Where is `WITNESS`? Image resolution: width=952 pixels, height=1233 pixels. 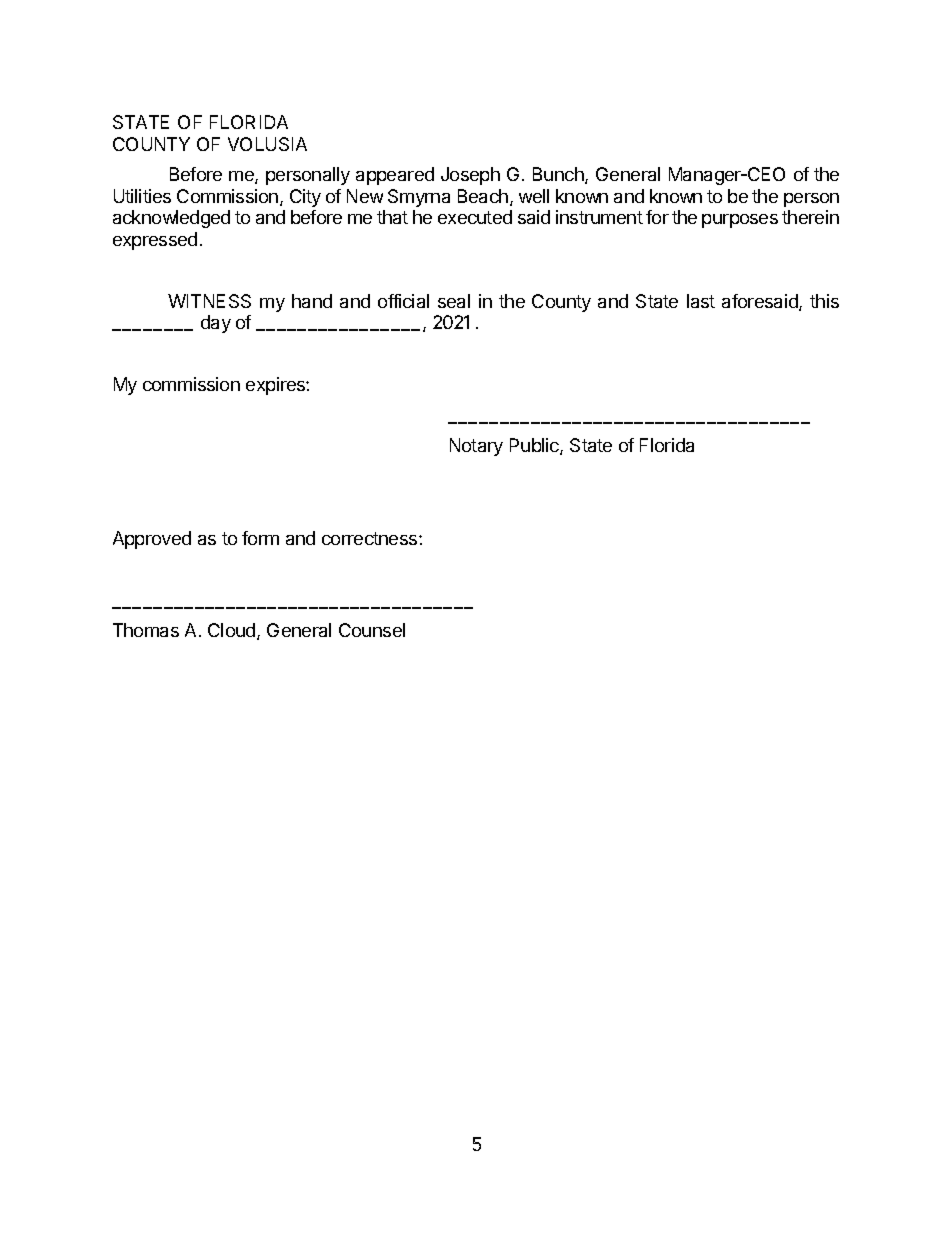 WITNESS is located at coordinates (209, 301).
